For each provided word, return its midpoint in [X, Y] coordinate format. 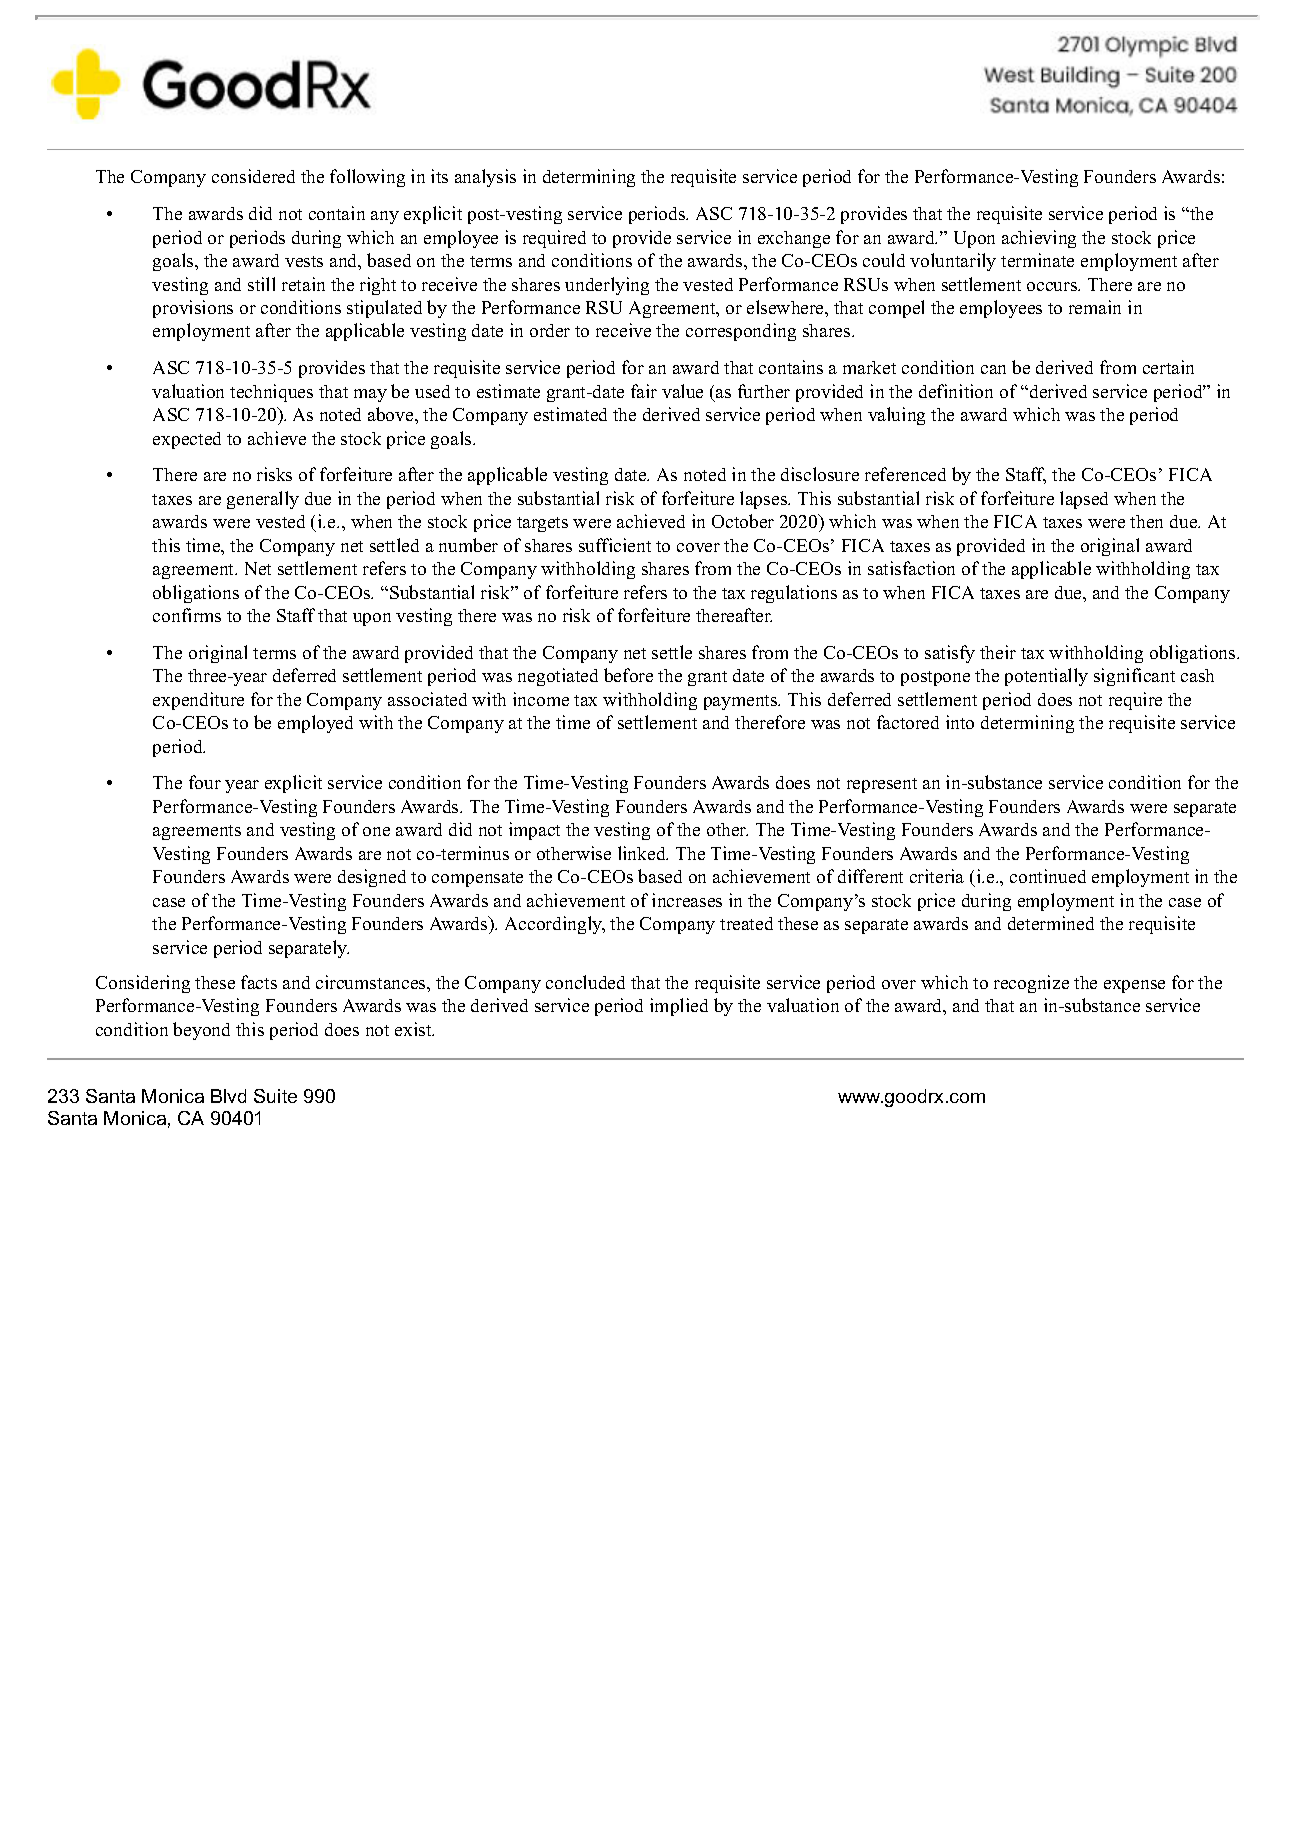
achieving [1039, 239]
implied [679, 1007]
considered [253, 176]
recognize [1031, 984]
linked [643, 853]
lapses [764, 500]
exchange [794, 239]
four [205, 782]
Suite [275, 1096]
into [960, 722]
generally [263, 500]
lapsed [1084, 500]
